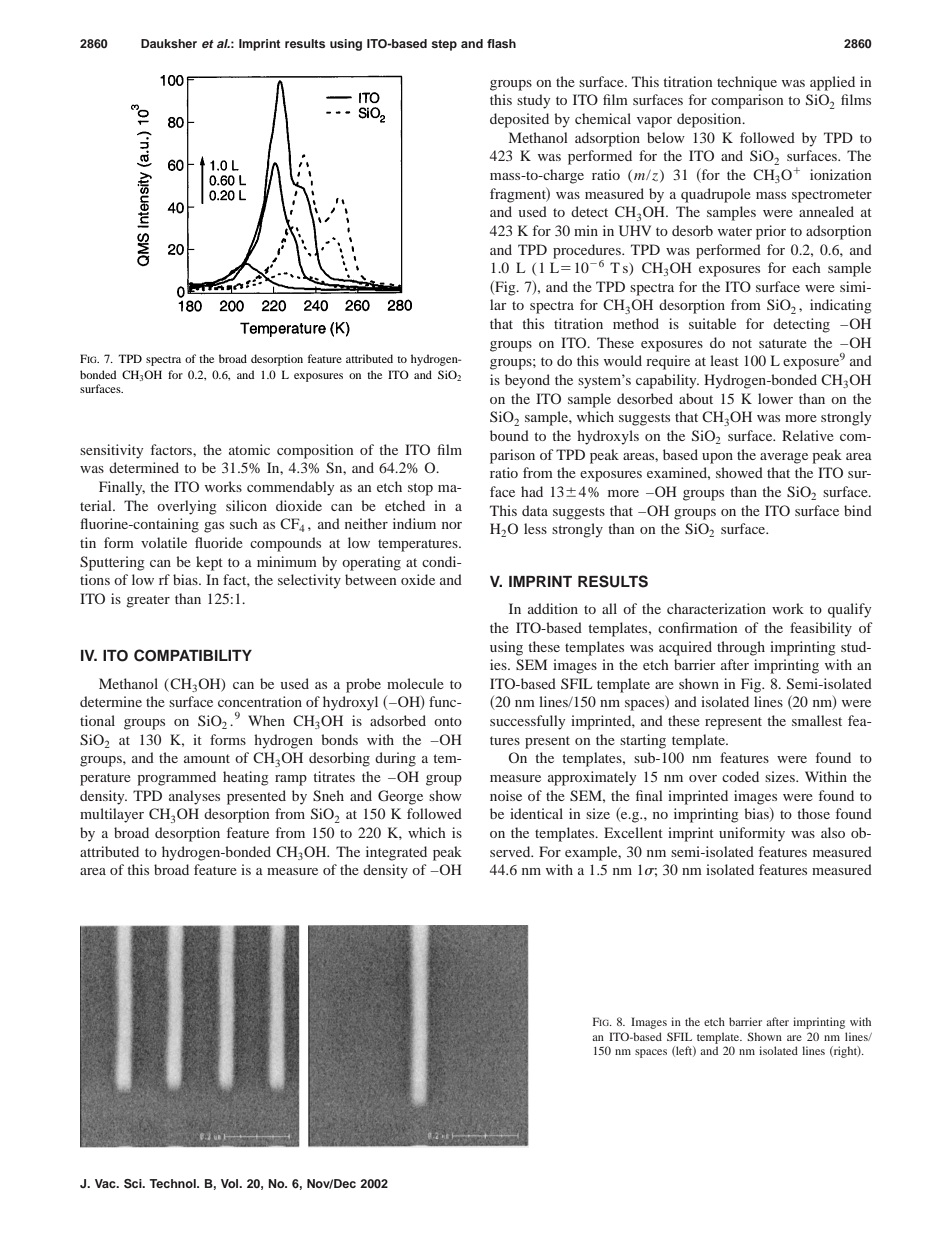 The height and width of the screenshot is (1233, 952). What do you see at coordinates (784, 458) in the screenshot?
I see `average` at bounding box center [784, 458].
